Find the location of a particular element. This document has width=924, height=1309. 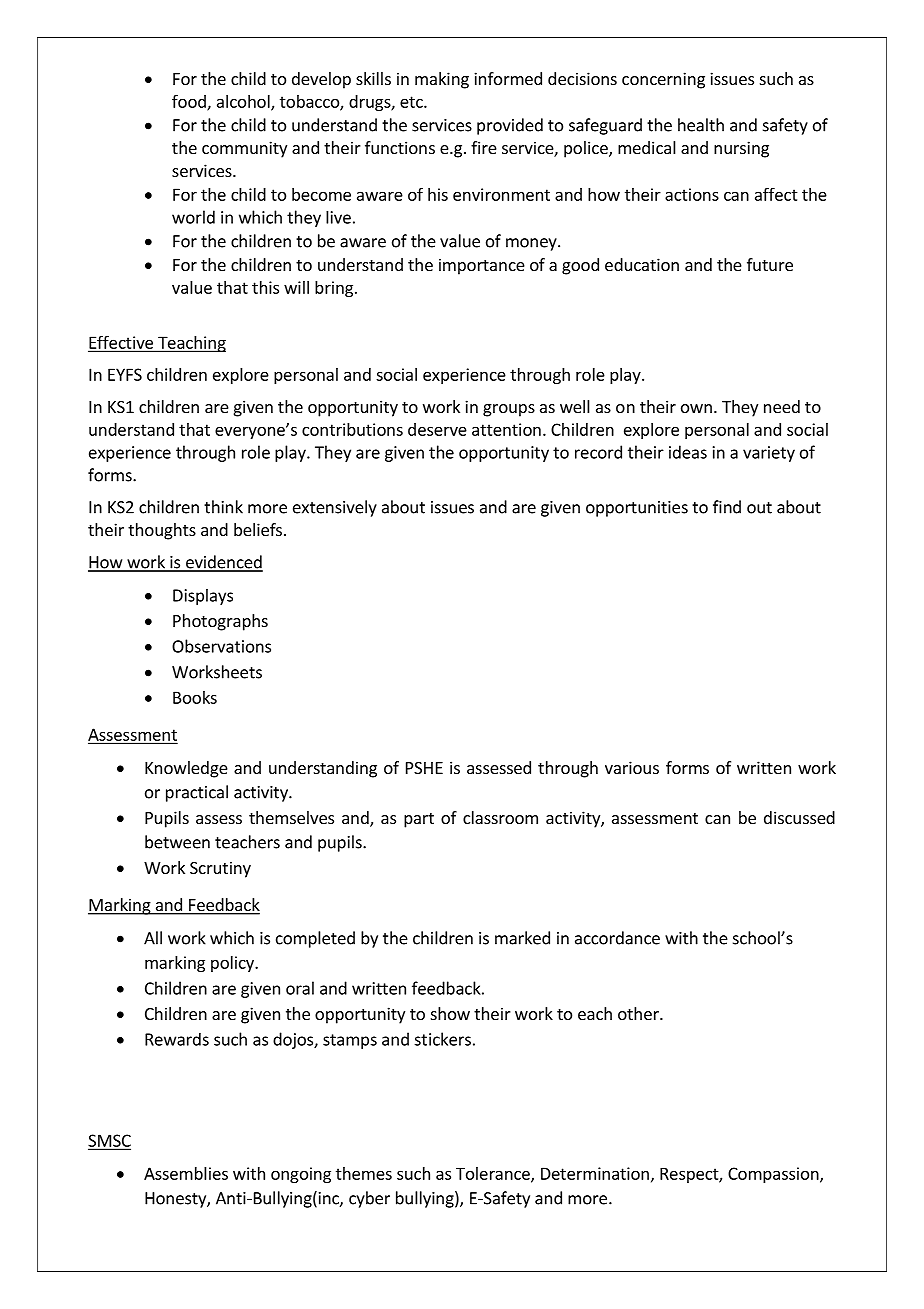

Observations is located at coordinates (221, 646).
